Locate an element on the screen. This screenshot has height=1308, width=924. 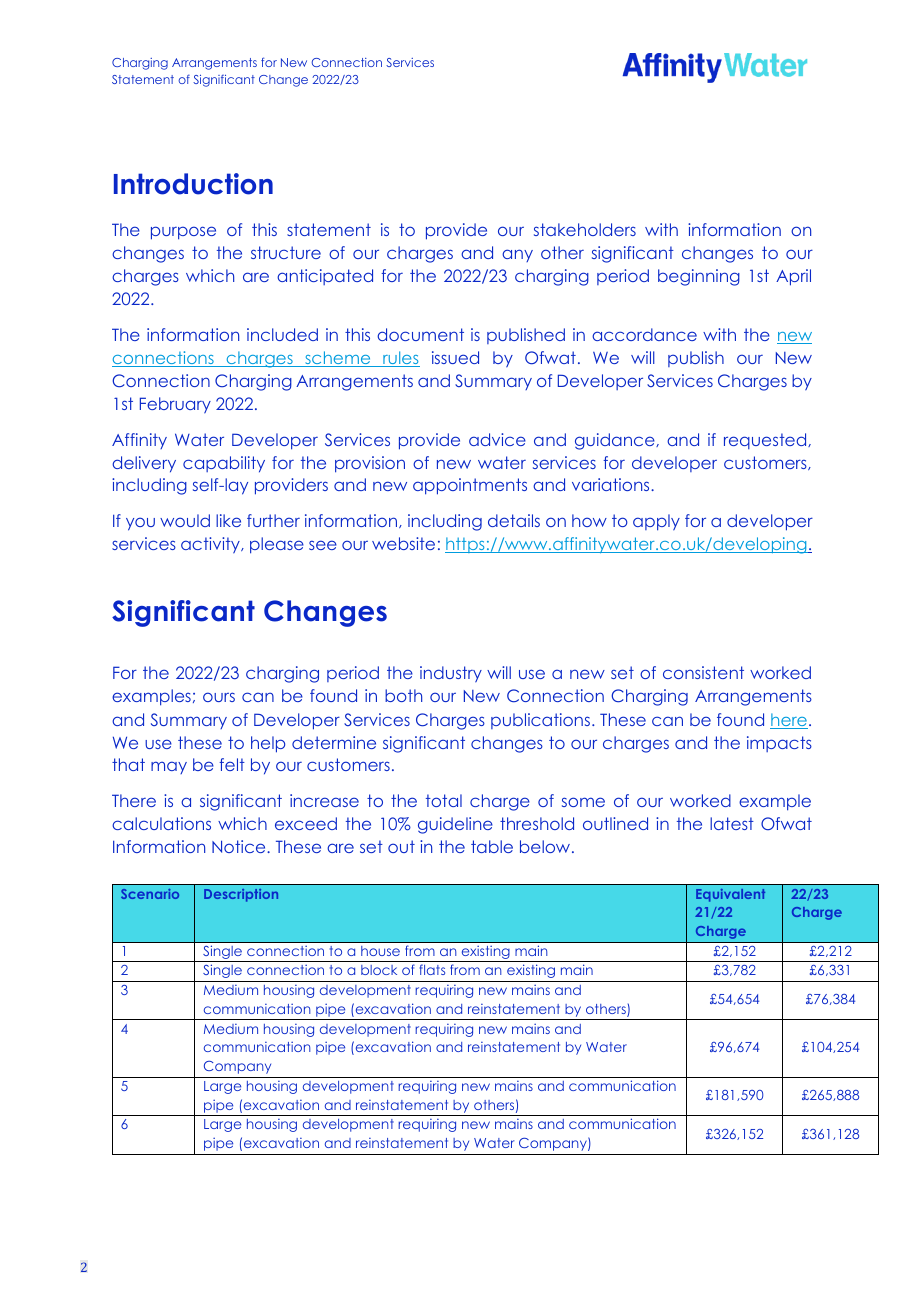
activity is located at coordinates (211, 545).
